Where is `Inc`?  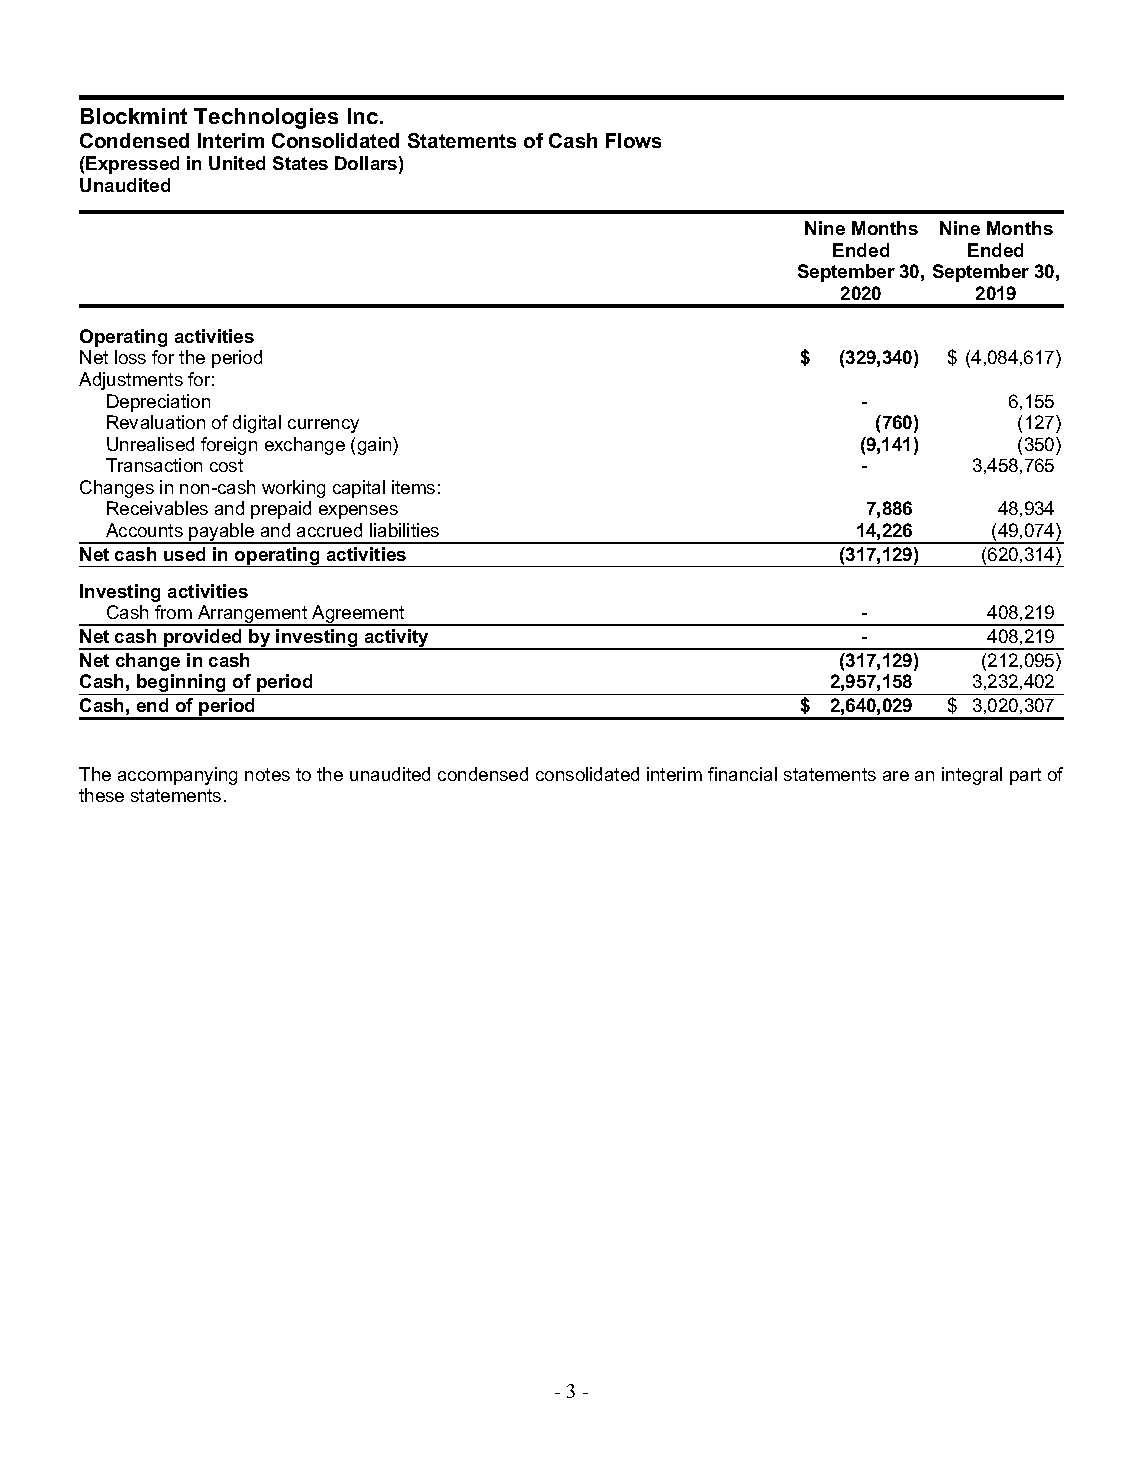 Inc is located at coordinates (364, 116).
